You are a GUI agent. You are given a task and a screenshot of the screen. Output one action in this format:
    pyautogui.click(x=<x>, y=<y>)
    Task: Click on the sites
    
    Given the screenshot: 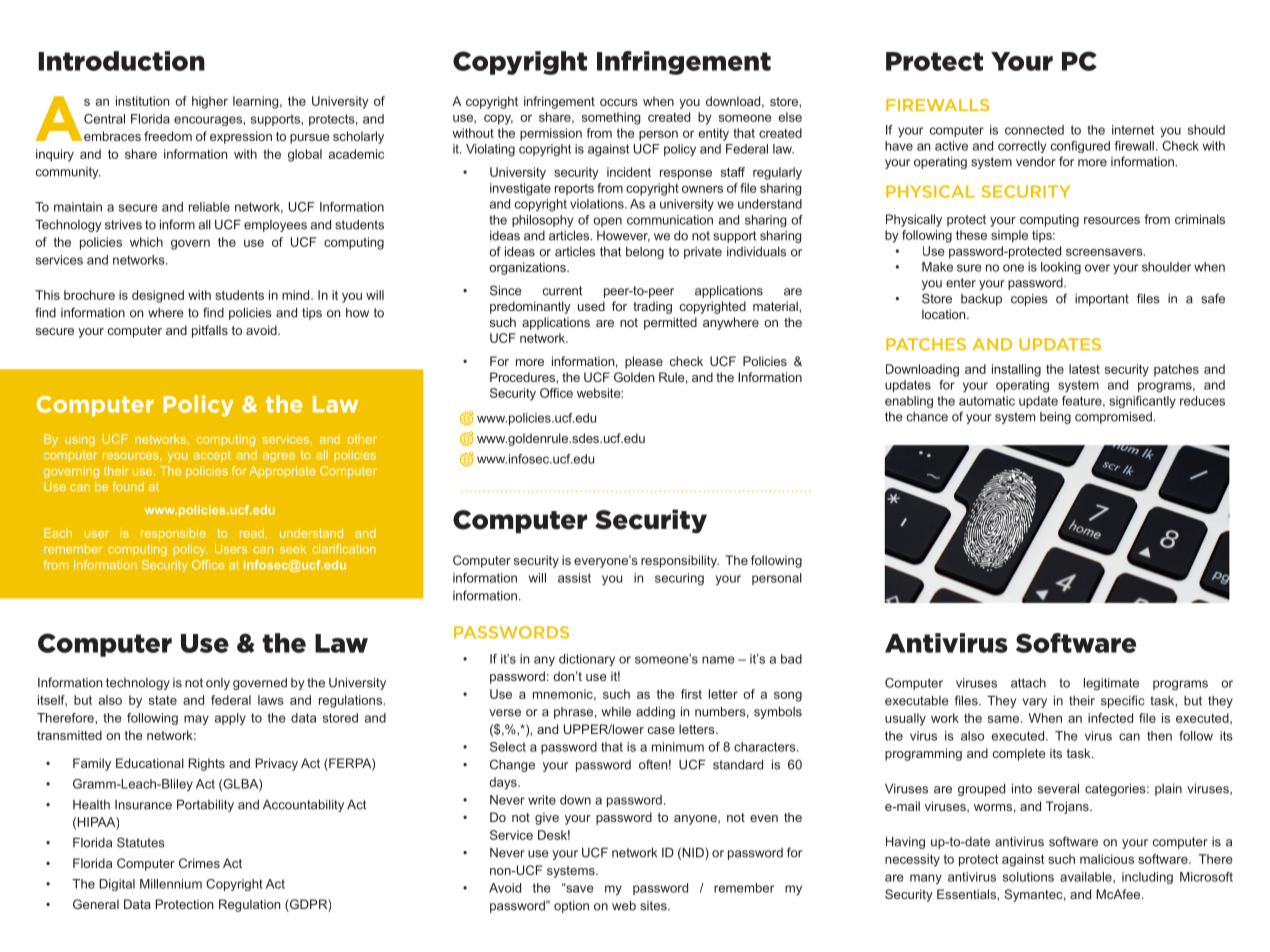 What is the action you would take?
    pyautogui.click(x=654, y=906)
